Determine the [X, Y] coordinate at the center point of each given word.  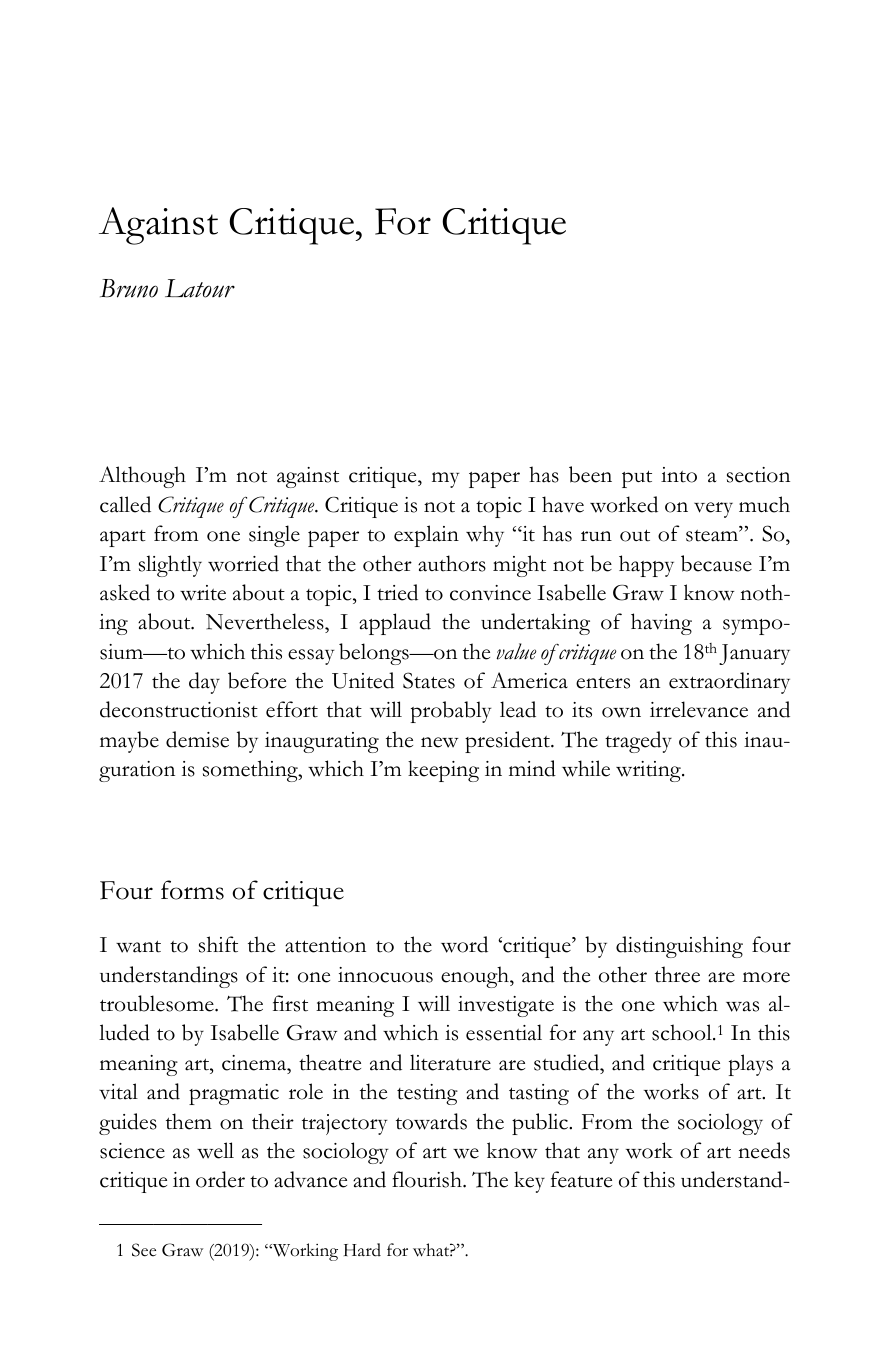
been [590, 474]
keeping [443, 771]
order [220, 1179]
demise [197, 739]
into [679, 475]
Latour [200, 288]
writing [649, 771]
